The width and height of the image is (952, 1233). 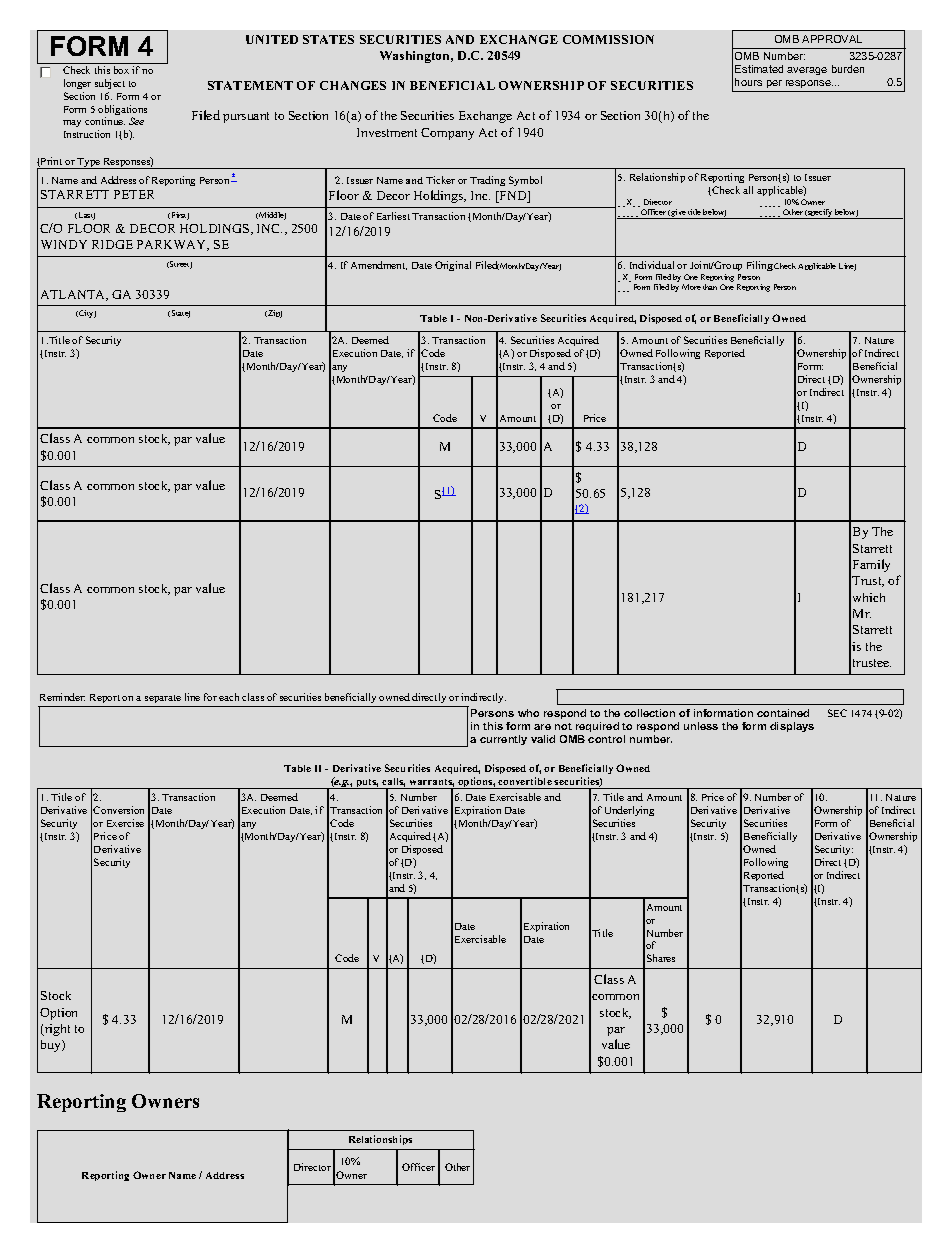 I want to click on separate, so click(x=163, y=699).
